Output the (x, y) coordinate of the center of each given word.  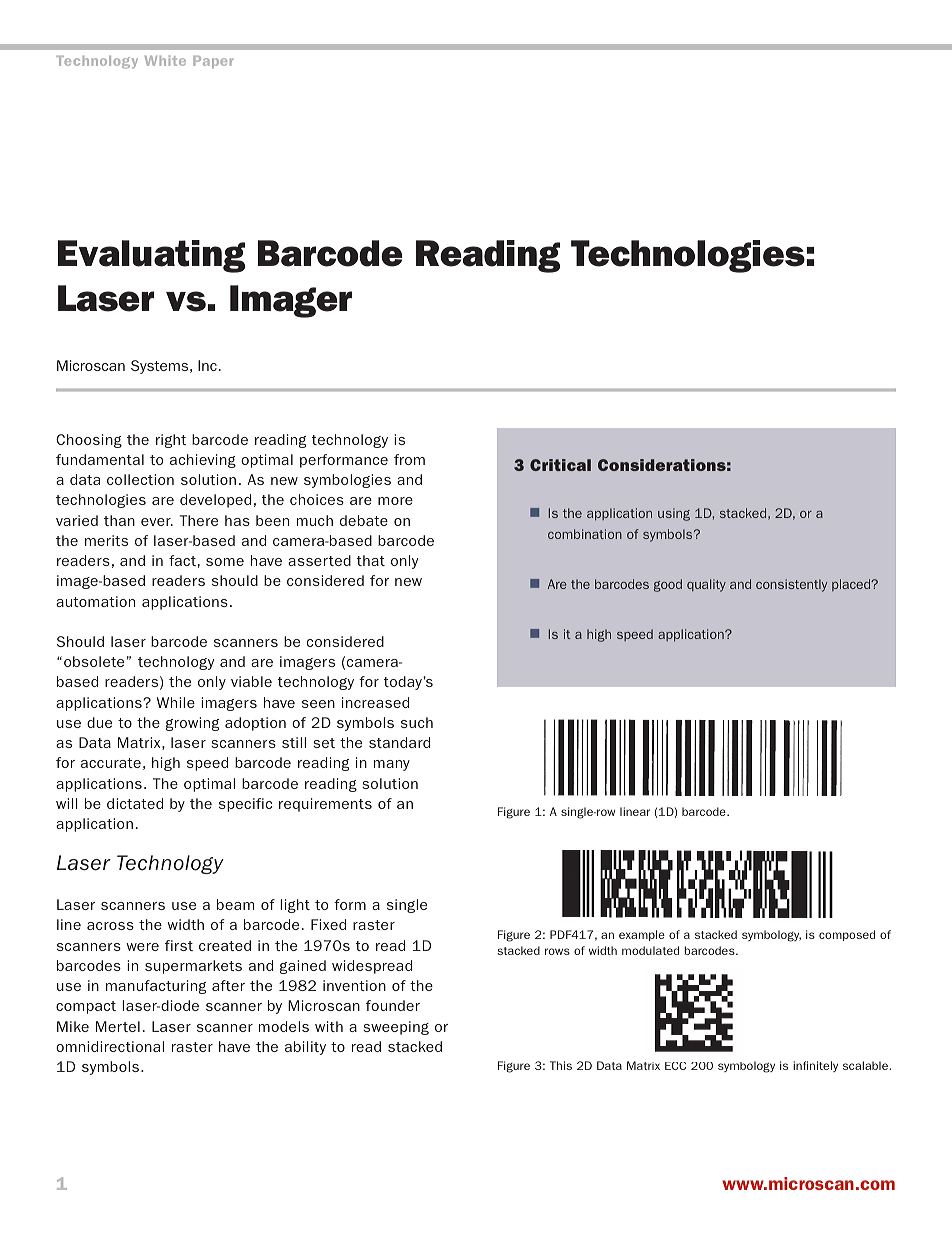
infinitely (815, 1066)
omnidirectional (110, 1046)
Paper (213, 62)
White (165, 60)
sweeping (396, 1028)
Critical (560, 465)
